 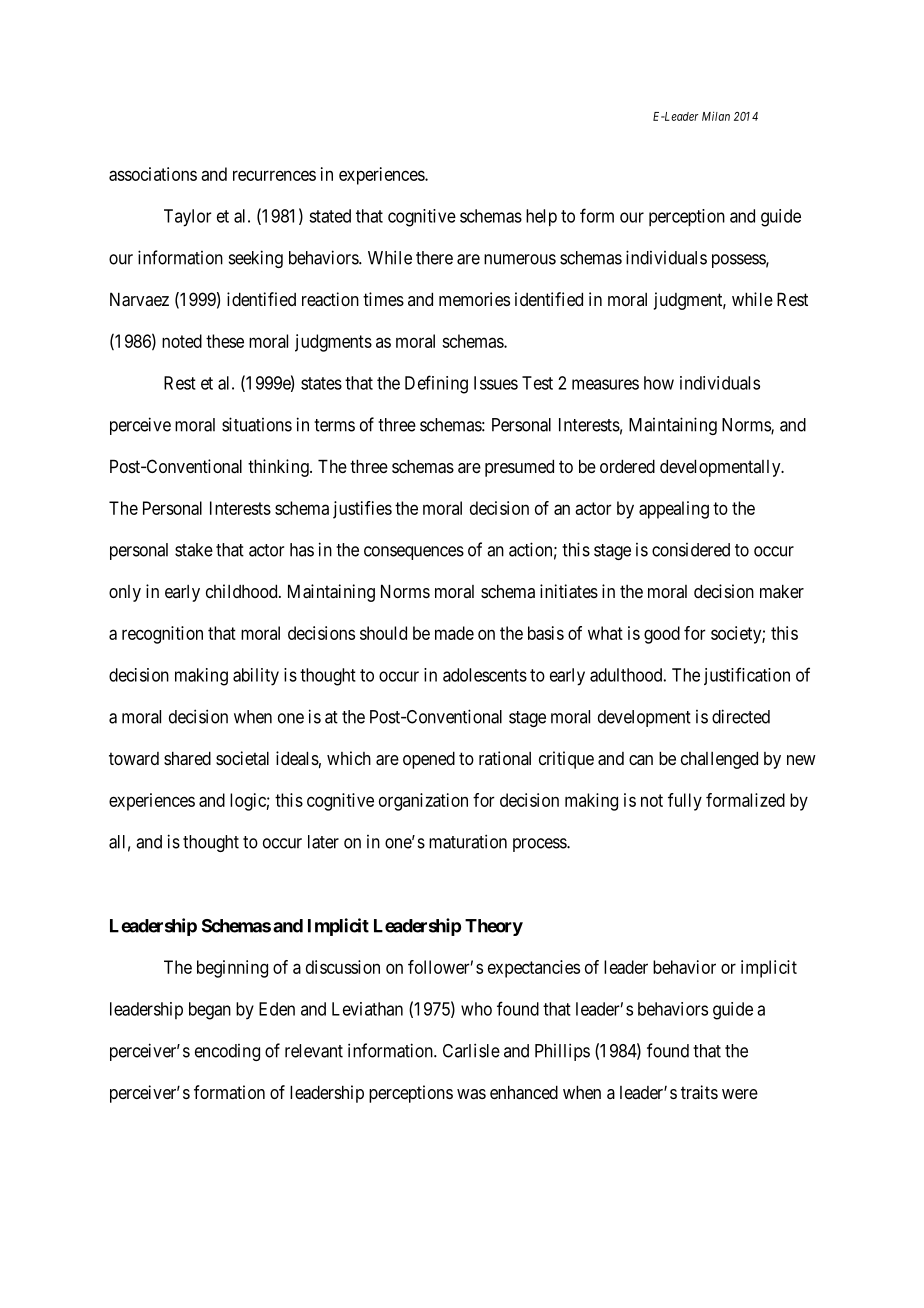 I want to click on encoding, so click(x=227, y=1052).
